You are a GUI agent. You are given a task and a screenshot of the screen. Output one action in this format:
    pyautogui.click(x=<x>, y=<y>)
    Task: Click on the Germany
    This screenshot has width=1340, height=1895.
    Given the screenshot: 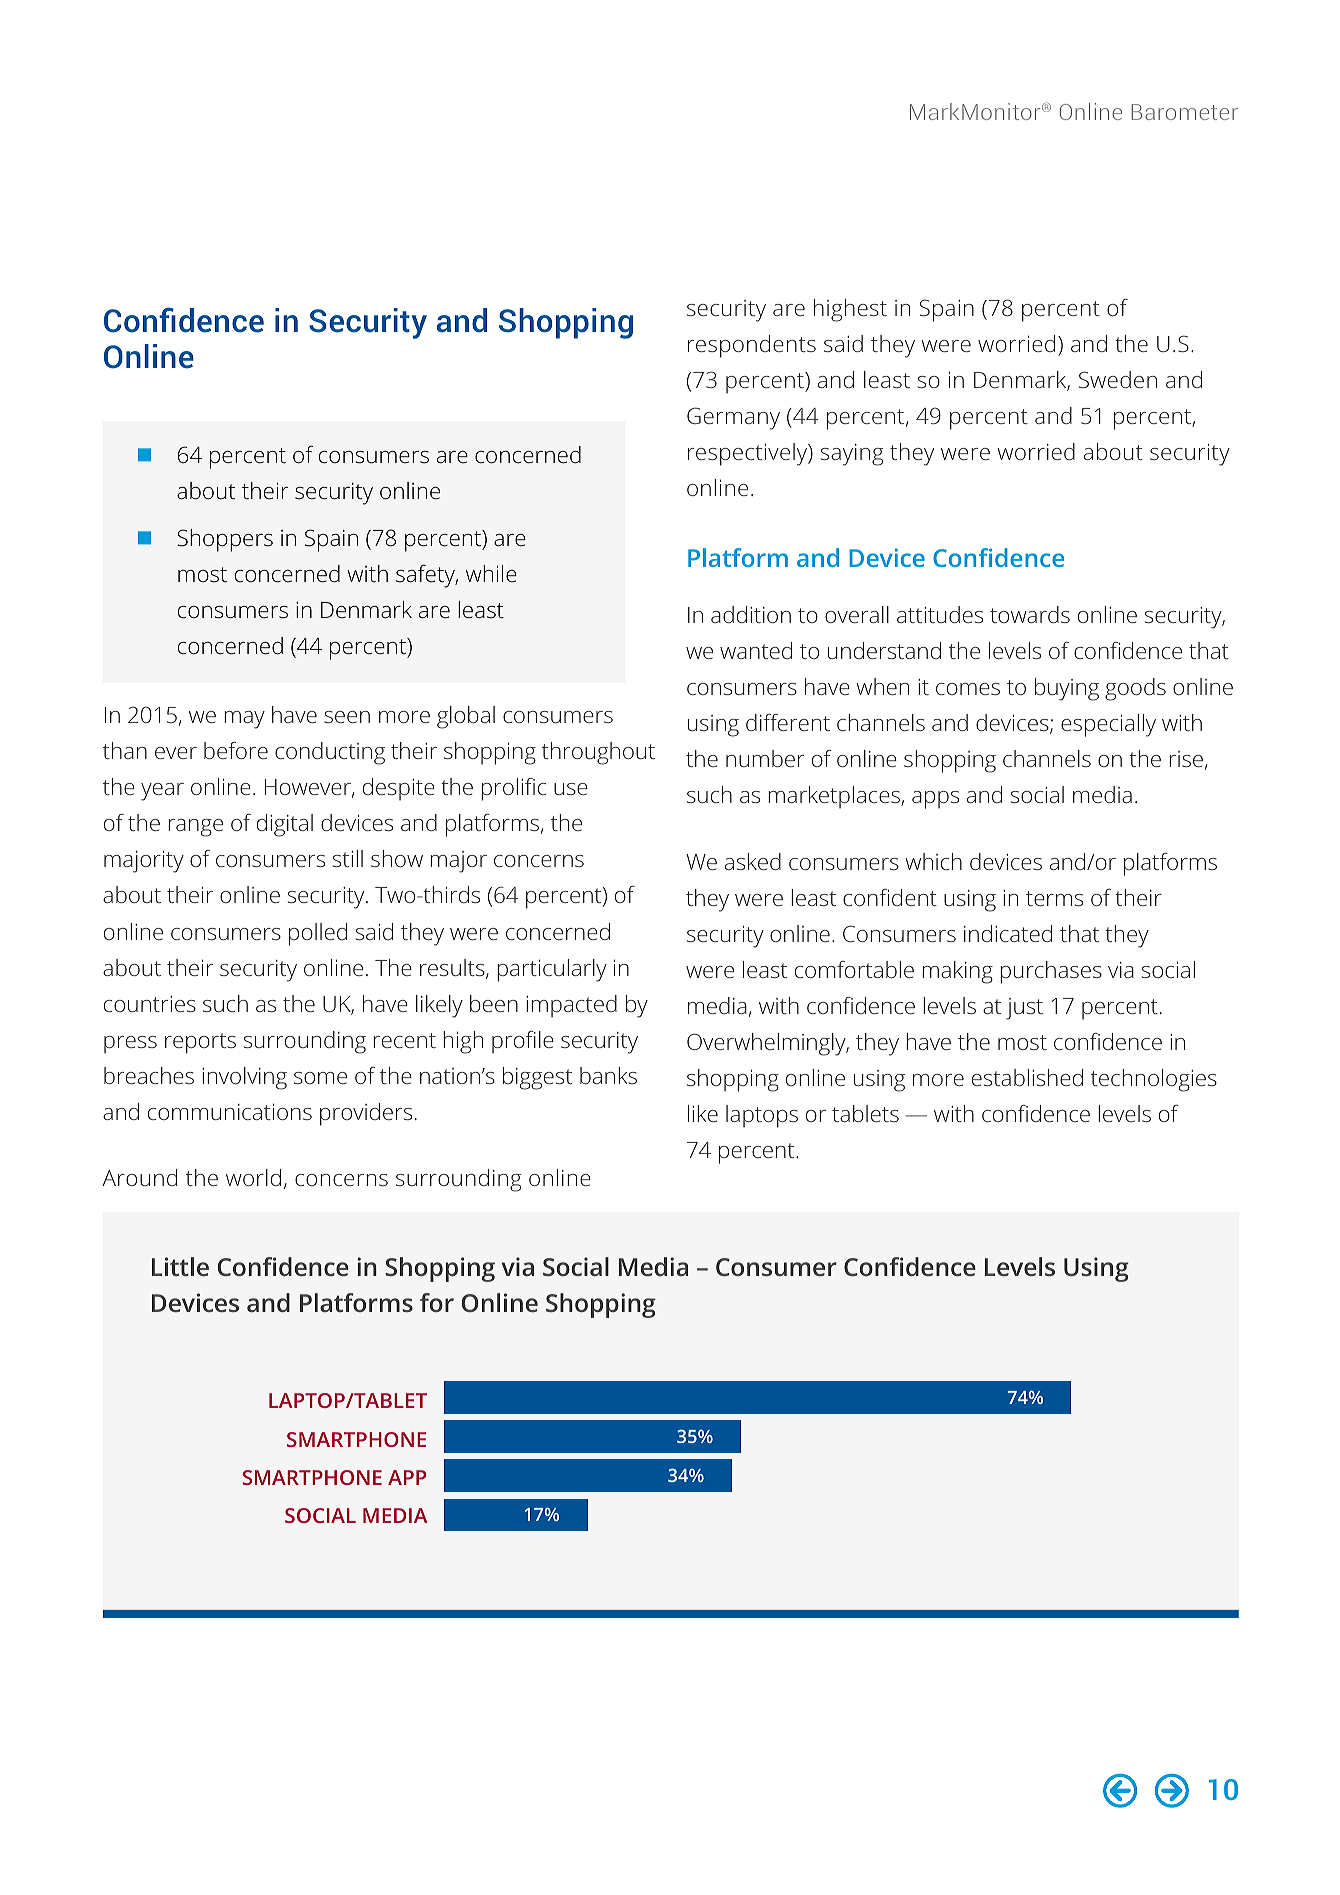 What is the action you would take?
    pyautogui.click(x=733, y=418)
